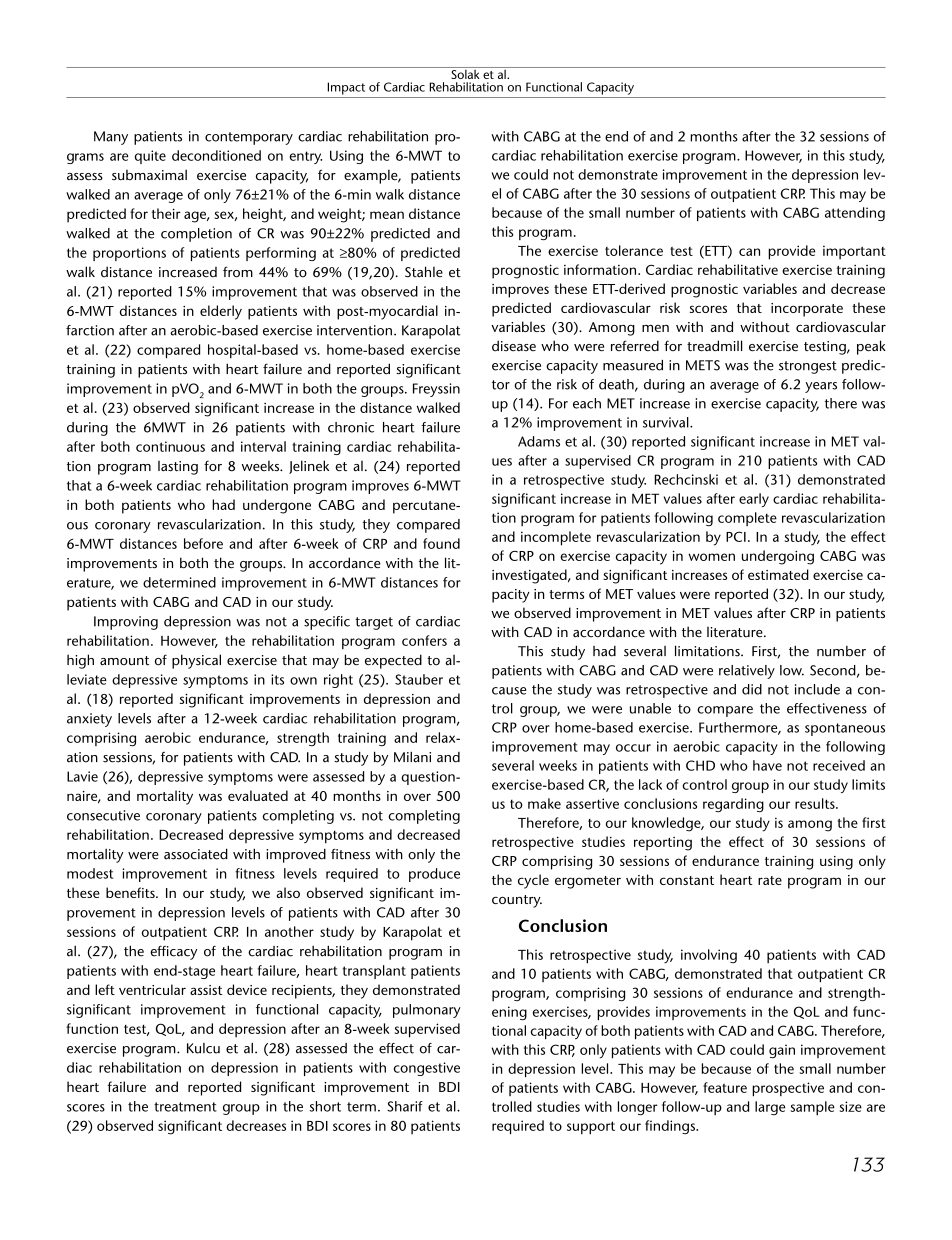 Image resolution: width=952 pixels, height=1240 pixels. I want to click on treatment, so click(185, 1107).
